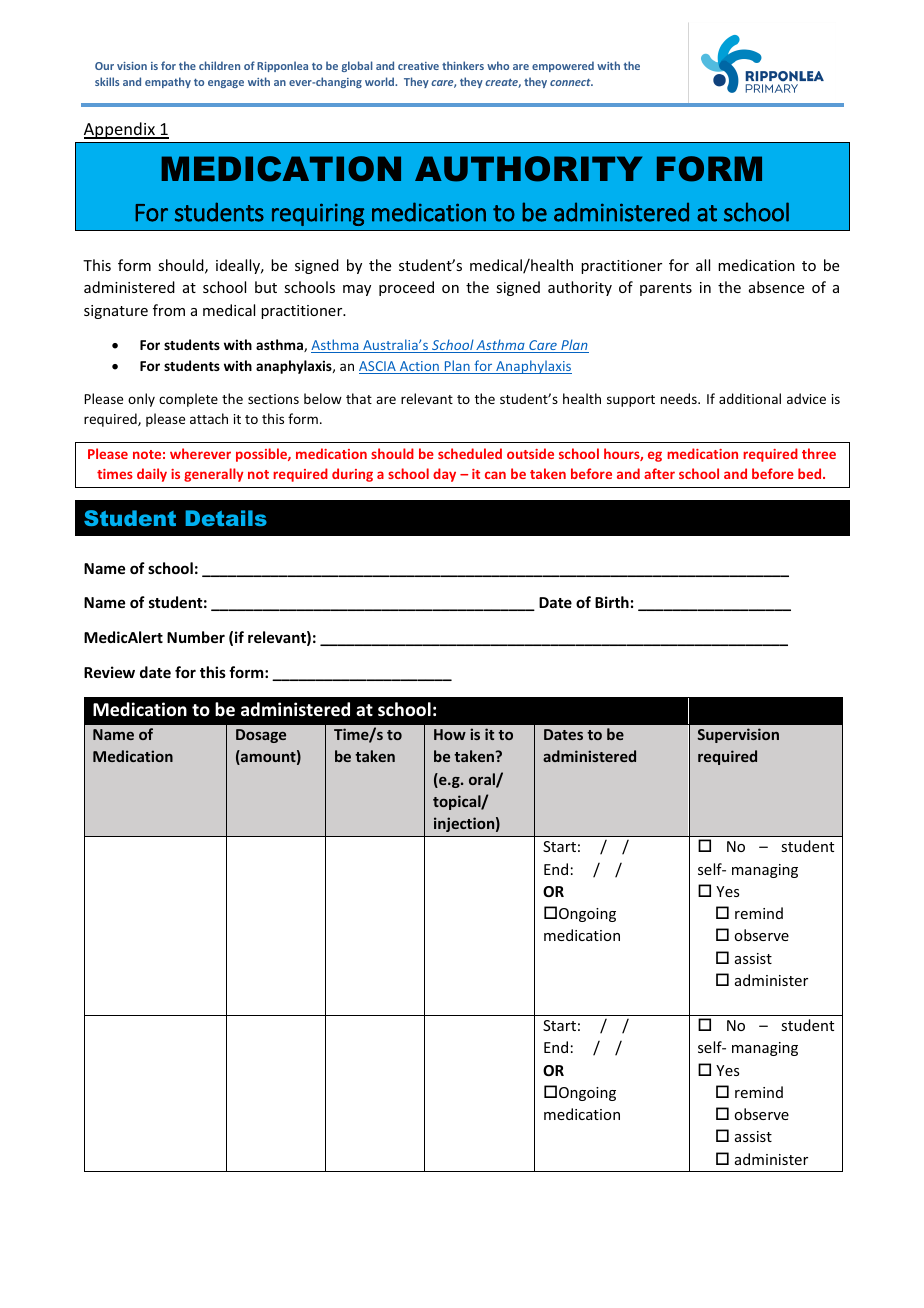  Describe the element at coordinates (406, 288) in the page. I see `proceed` at that location.
